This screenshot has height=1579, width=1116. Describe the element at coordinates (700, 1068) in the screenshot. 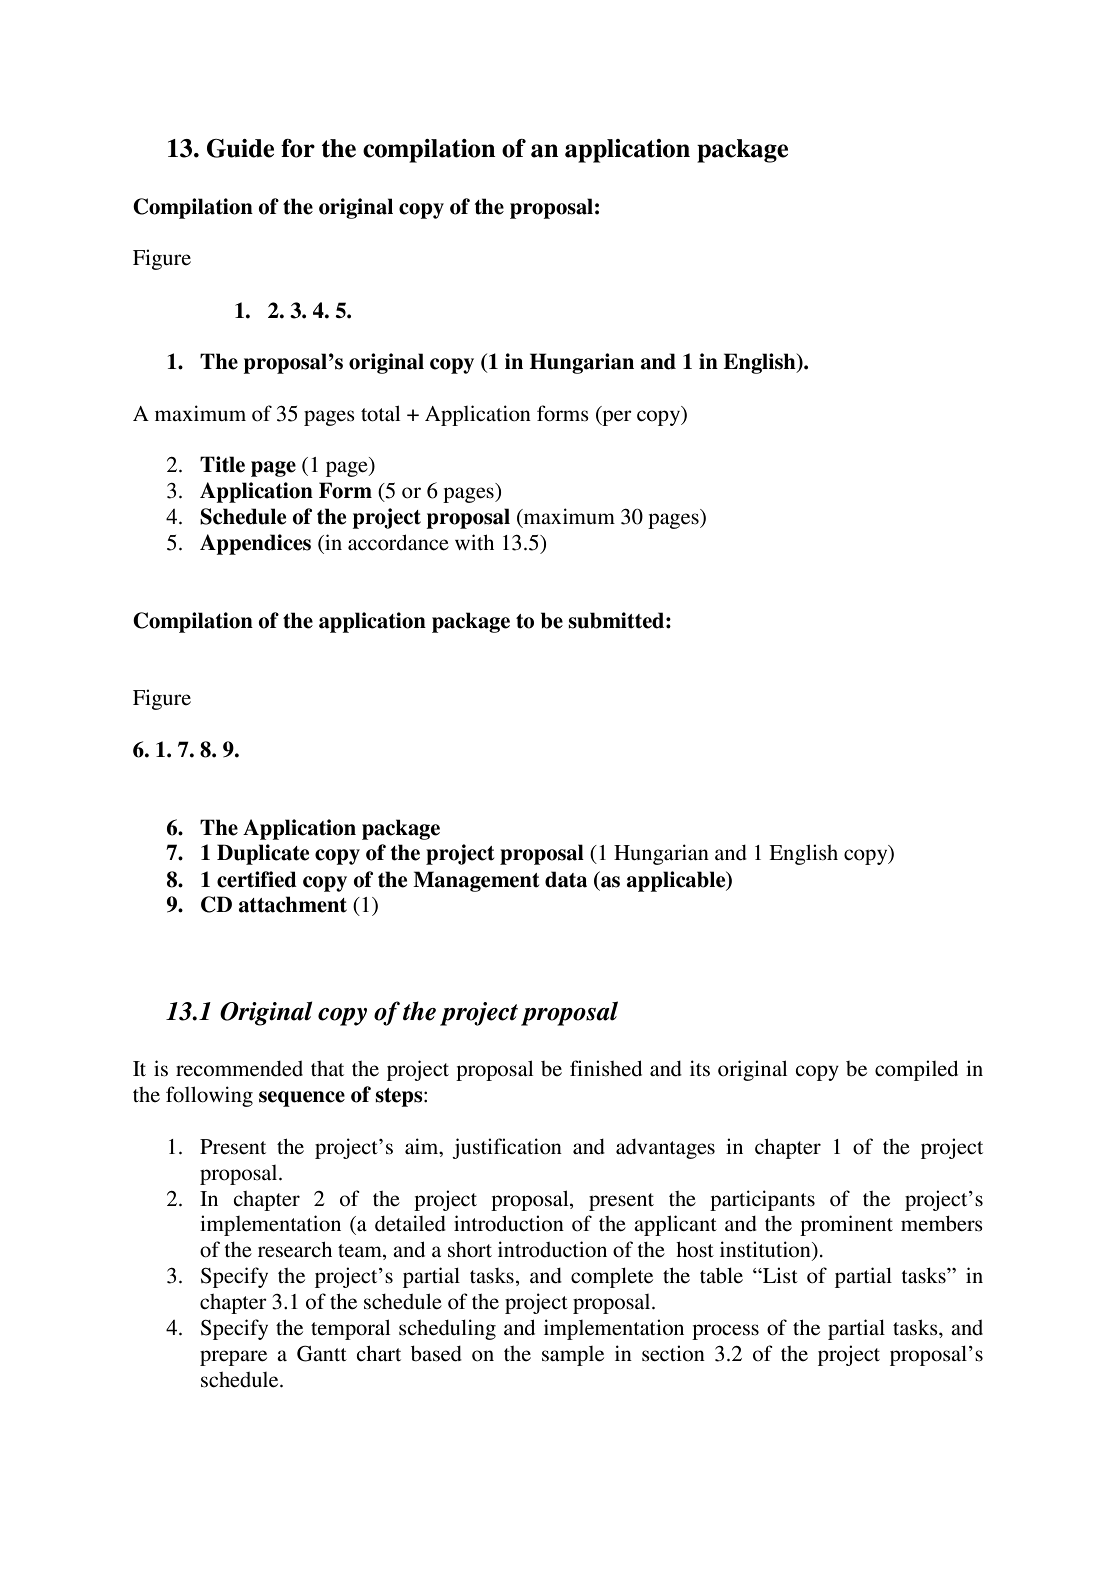

I see `its` at that location.
